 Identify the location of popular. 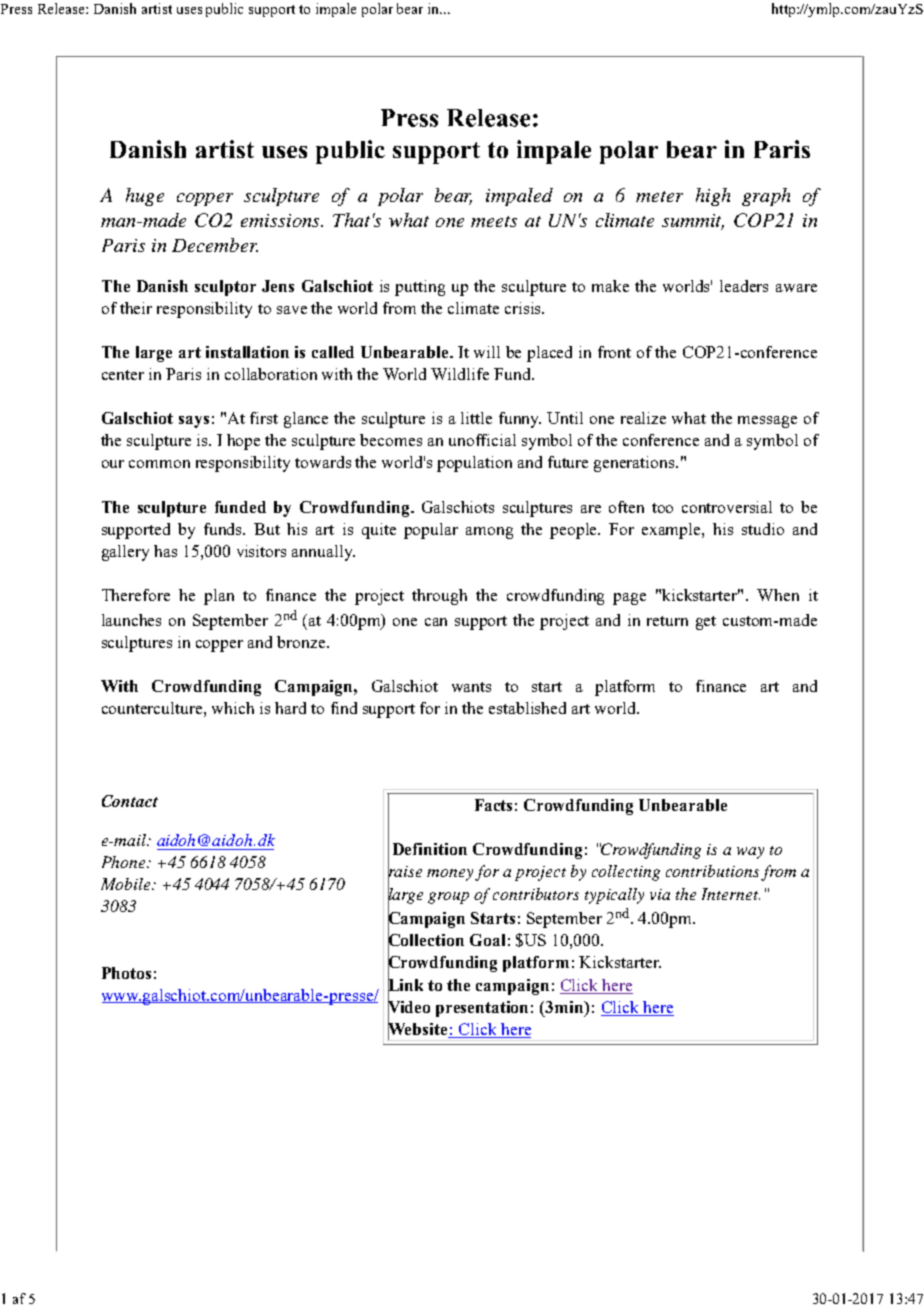
(431, 531).
